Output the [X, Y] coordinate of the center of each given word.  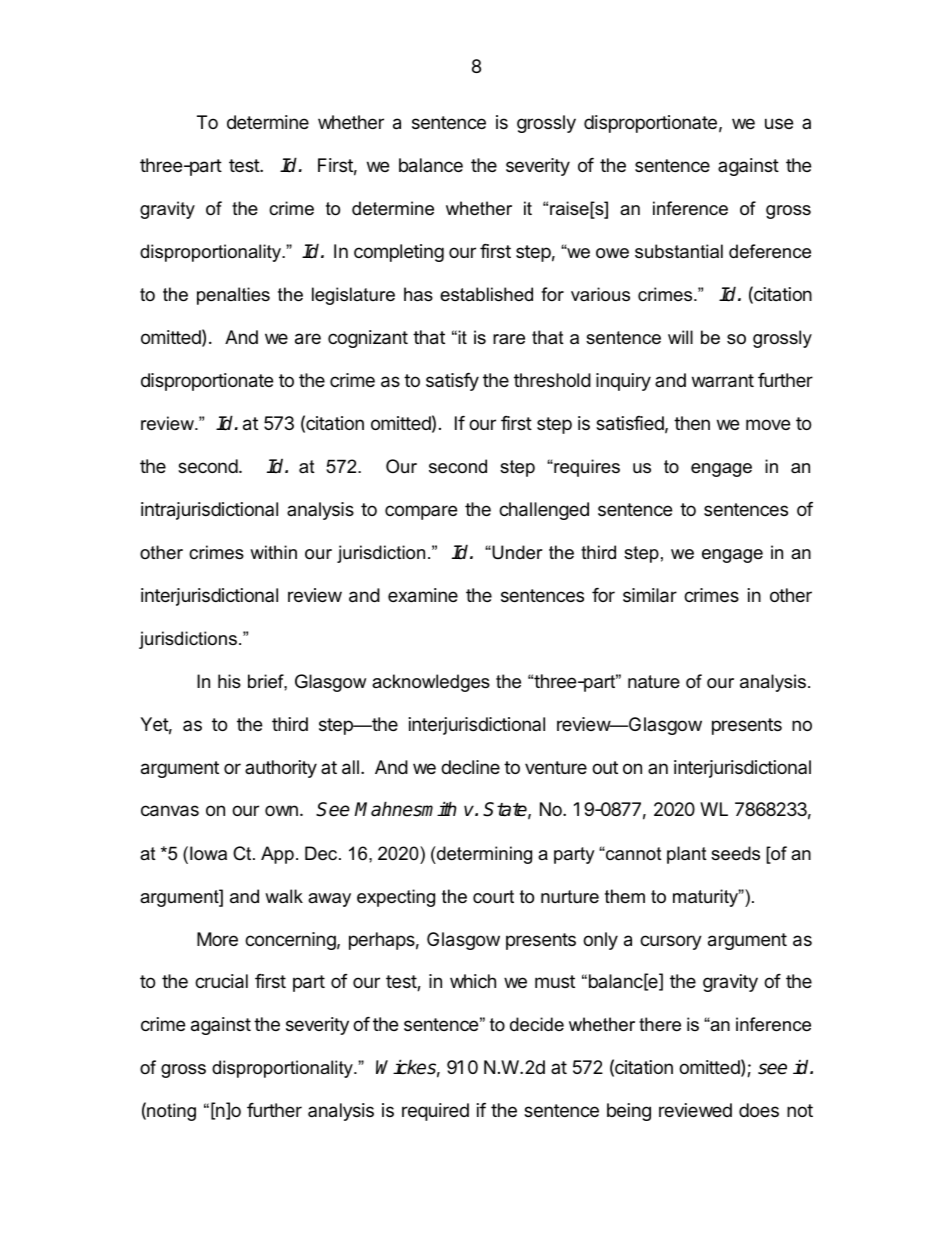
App [277, 855]
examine [423, 595]
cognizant [368, 339]
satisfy [452, 382]
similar [650, 595]
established [486, 294]
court [493, 896]
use [779, 123]
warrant [723, 381]
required [435, 1112]
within [273, 552]
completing [399, 253]
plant [687, 855]
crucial [221, 981]
